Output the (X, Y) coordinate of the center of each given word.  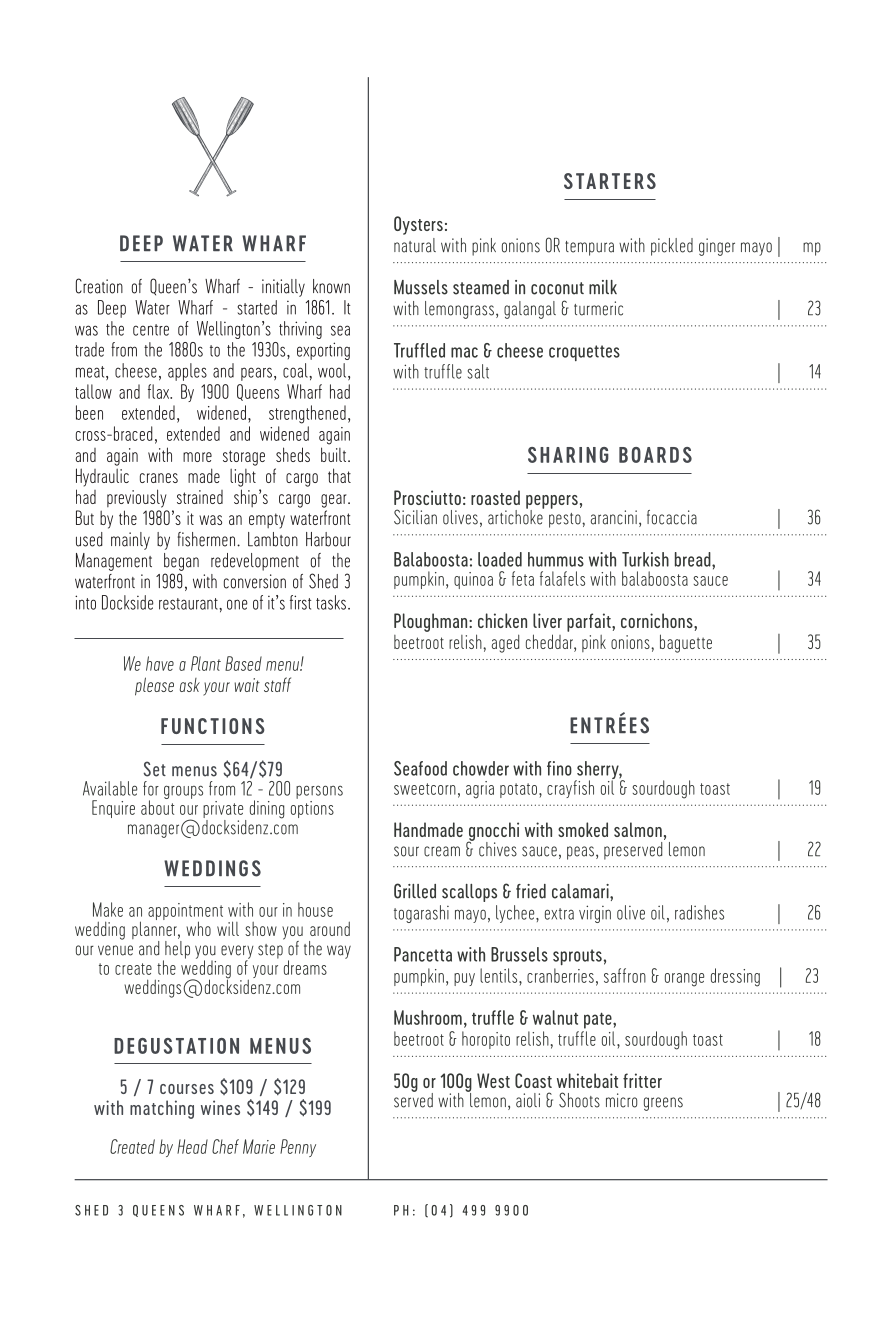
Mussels (421, 287)
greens (663, 1104)
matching (162, 1109)
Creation (99, 286)
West (493, 1080)
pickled (672, 247)
